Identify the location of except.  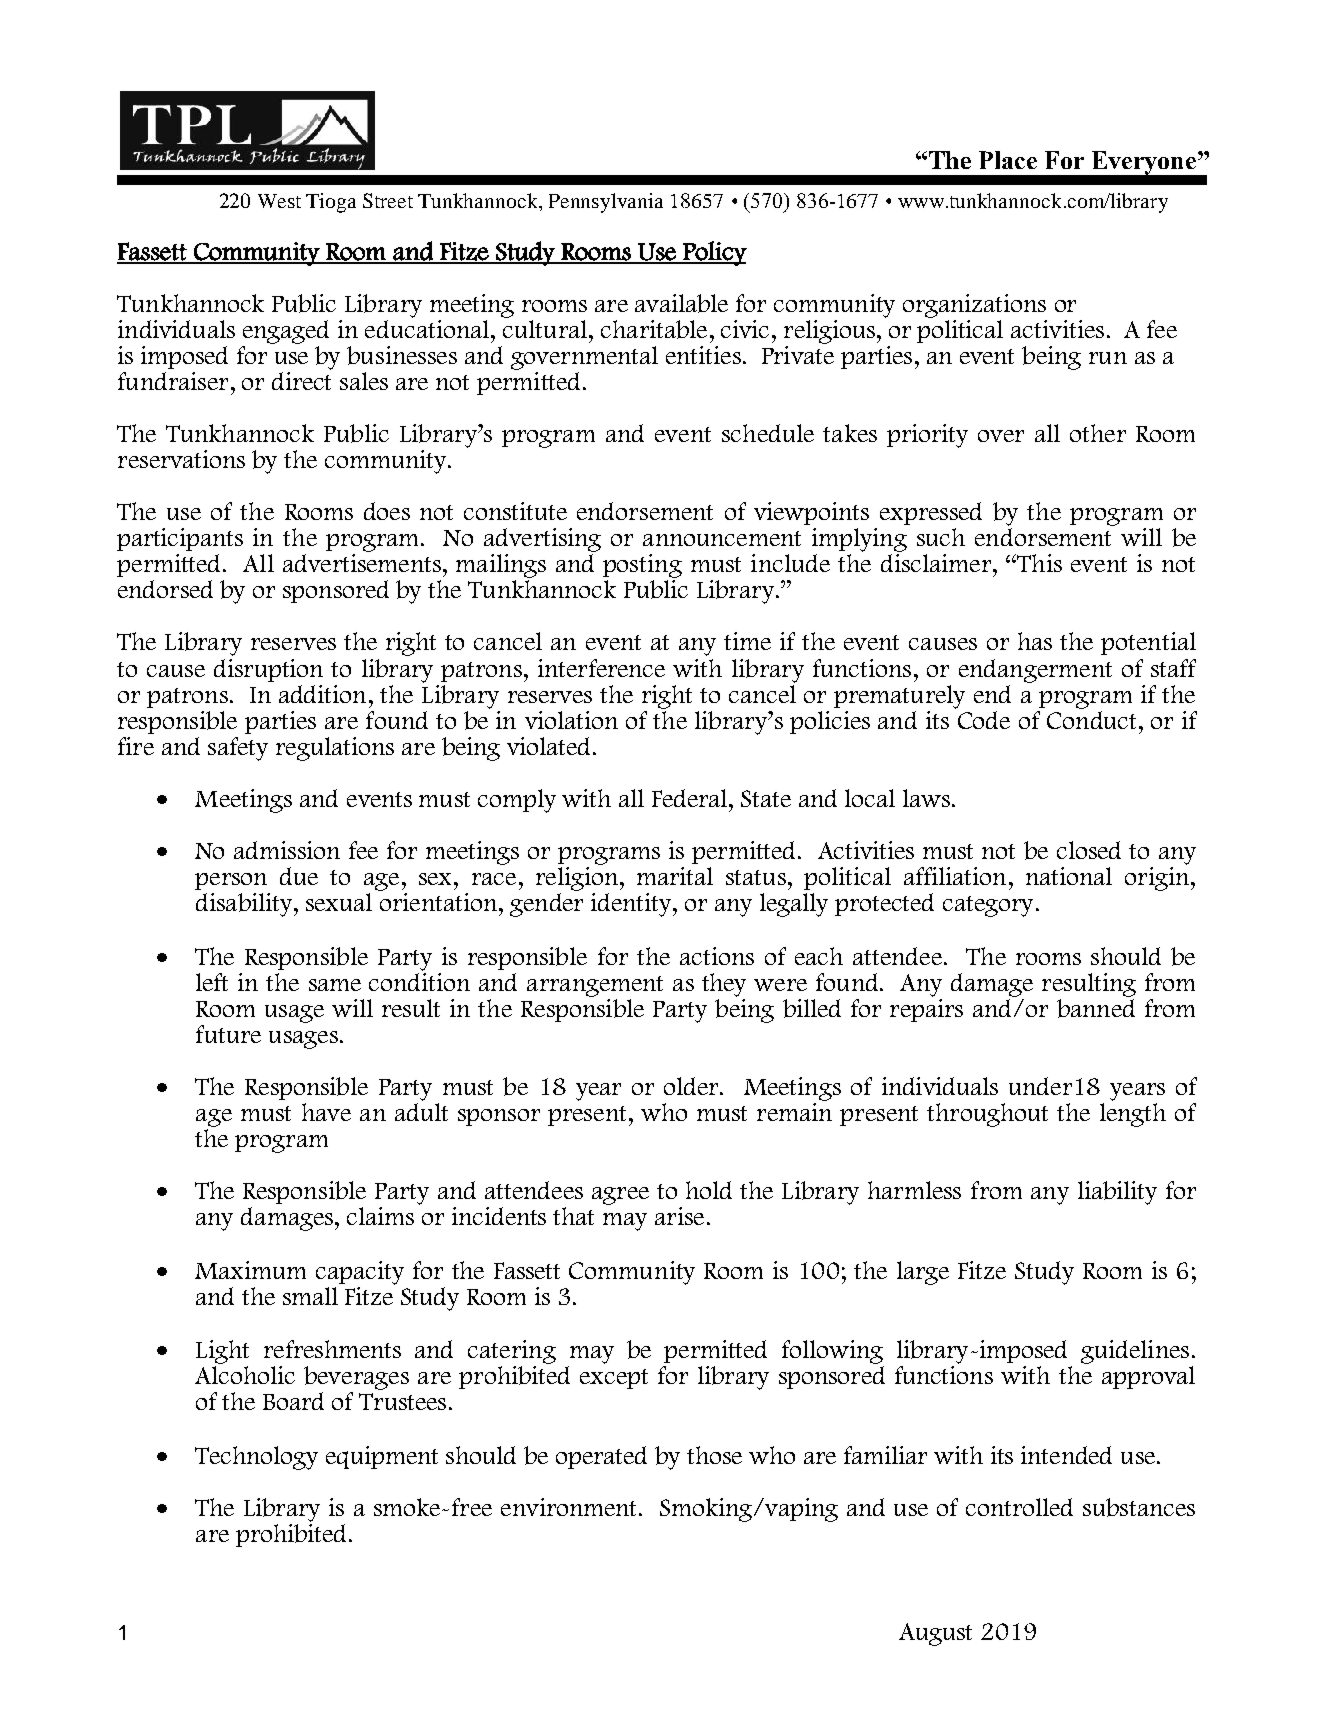
(614, 1379).
